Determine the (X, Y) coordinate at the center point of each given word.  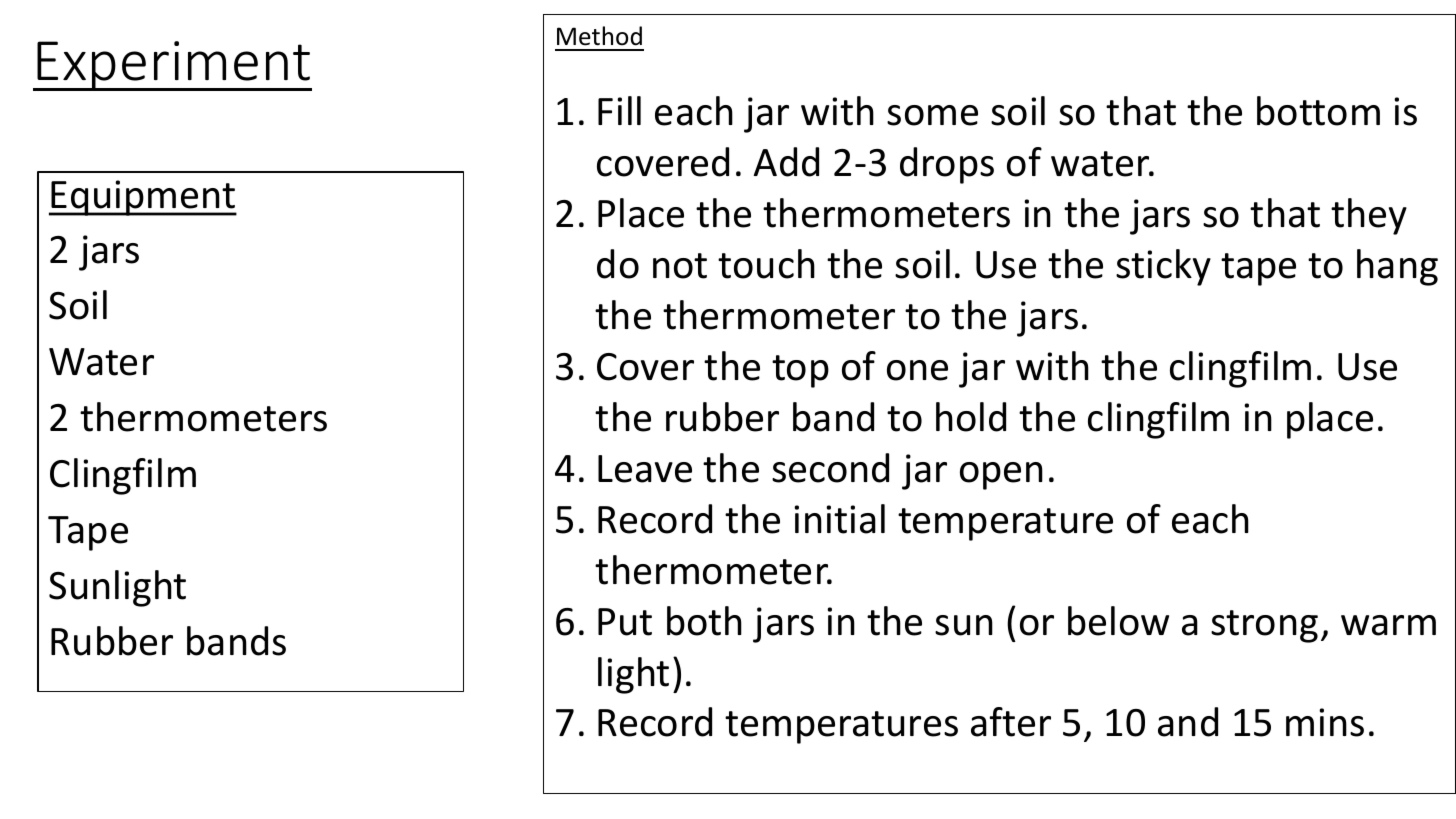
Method (599, 36)
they (1369, 216)
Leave (645, 469)
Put (625, 622)
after (1011, 722)
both (704, 621)
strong (1264, 626)
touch (766, 264)
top (800, 371)
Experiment (174, 66)
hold (971, 417)
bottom (1318, 111)
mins (1325, 722)
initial (839, 519)
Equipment (143, 198)
